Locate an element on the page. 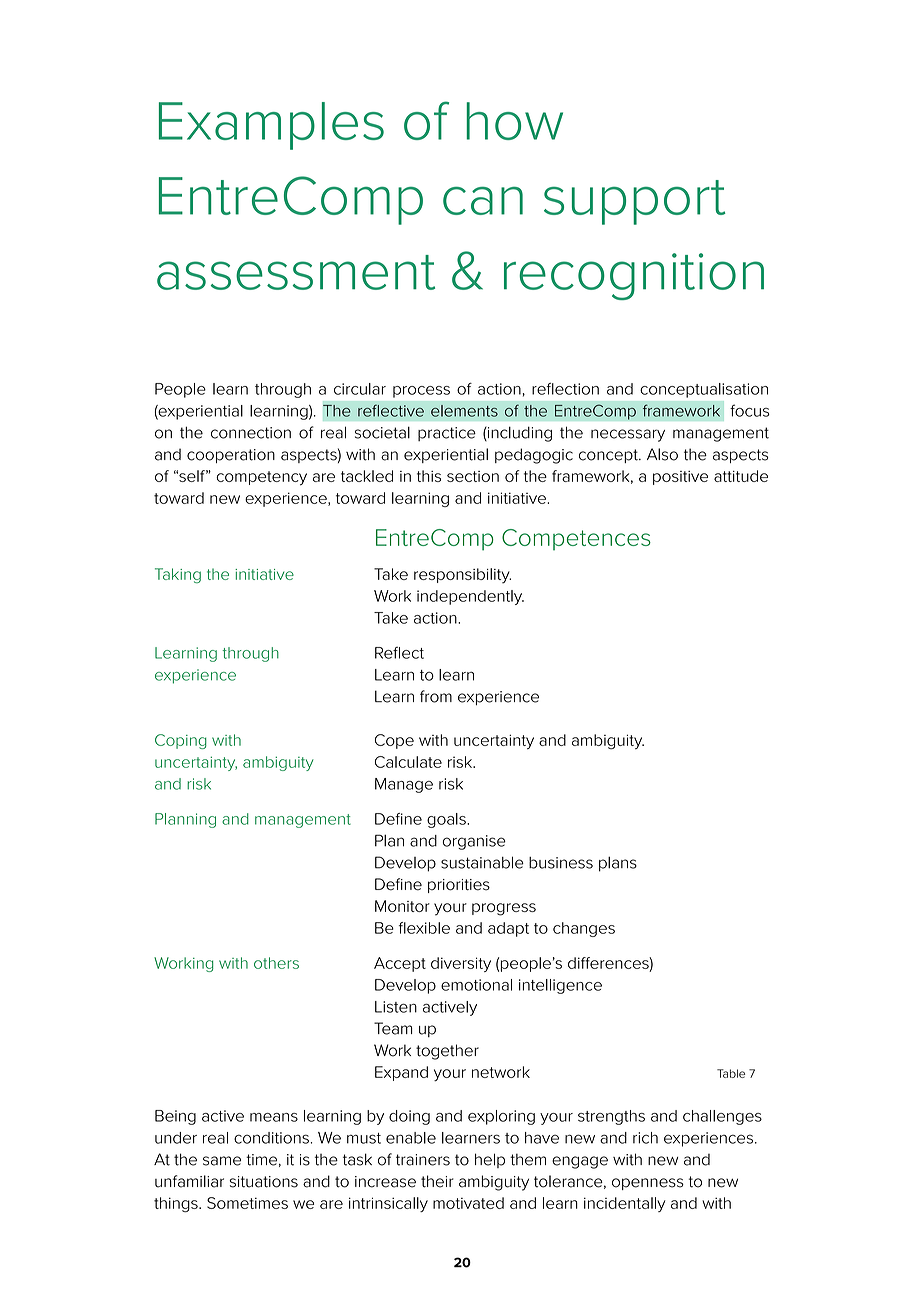 Image resolution: width=924 pixels, height=1308 pixels. Examples is located at coordinates (271, 126).
